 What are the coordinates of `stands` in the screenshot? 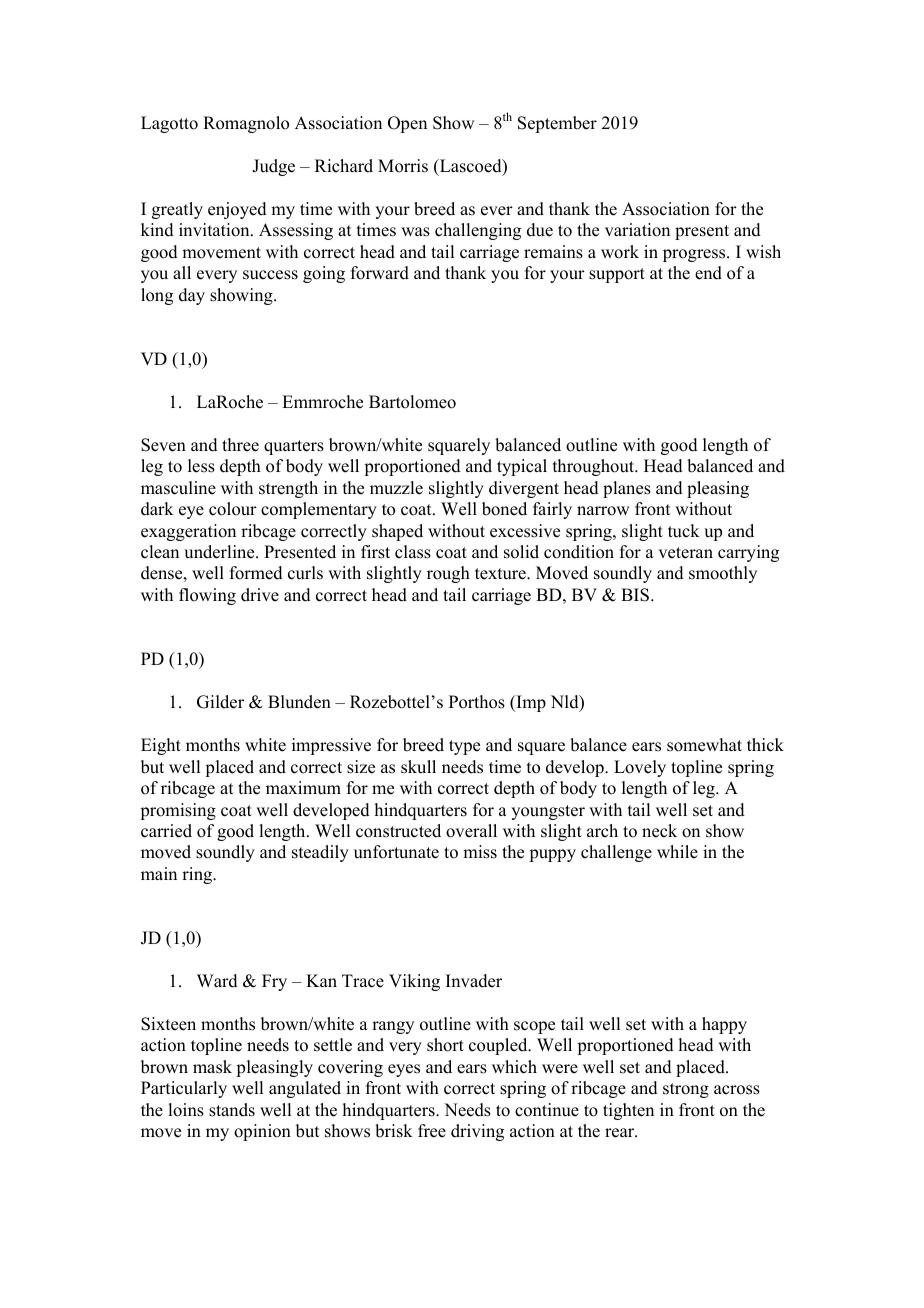 It's located at (232, 1110).
